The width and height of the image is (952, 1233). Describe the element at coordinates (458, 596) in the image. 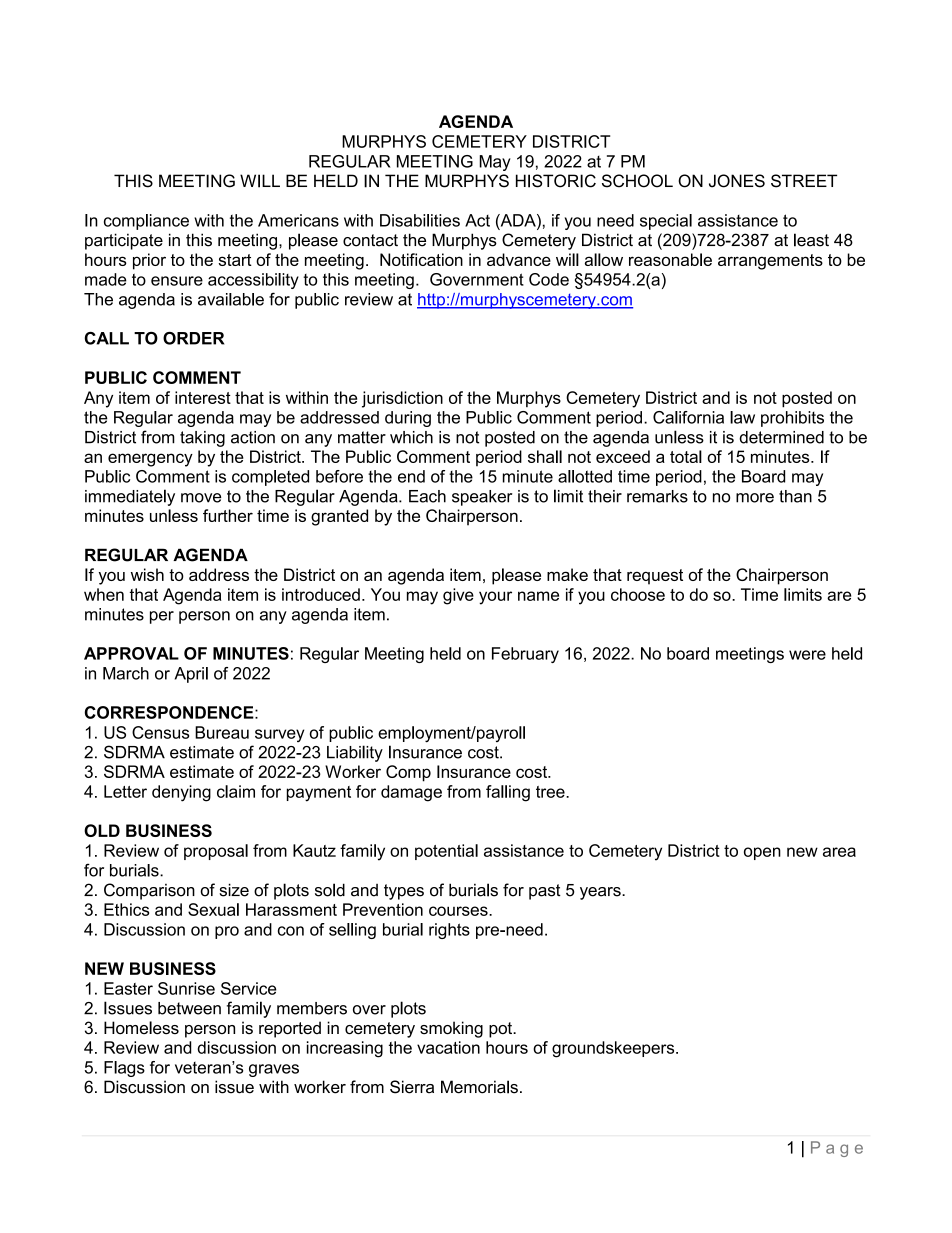

I see `give` at that location.
